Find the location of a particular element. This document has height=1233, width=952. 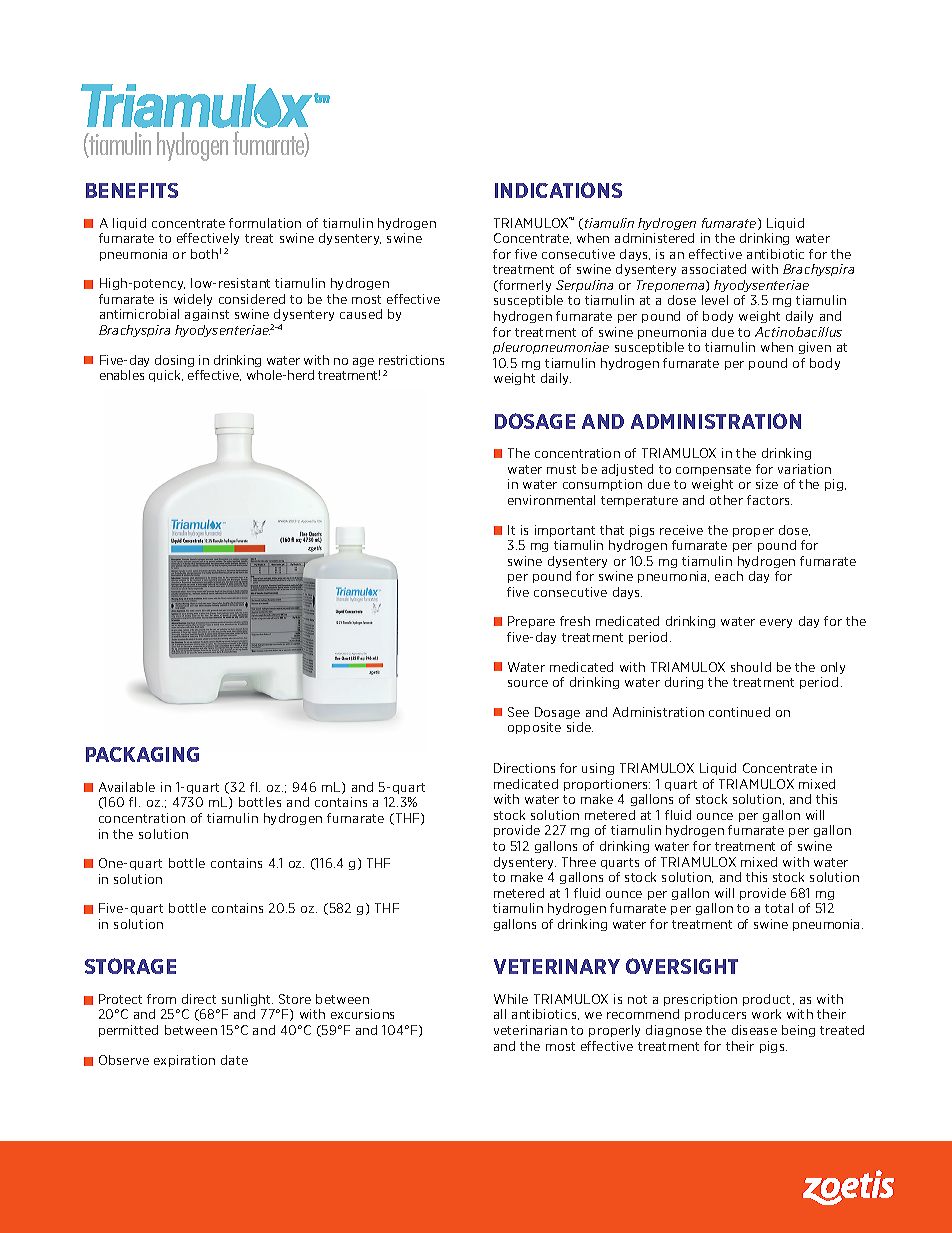

expiration is located at coordinates (184, 1061).
